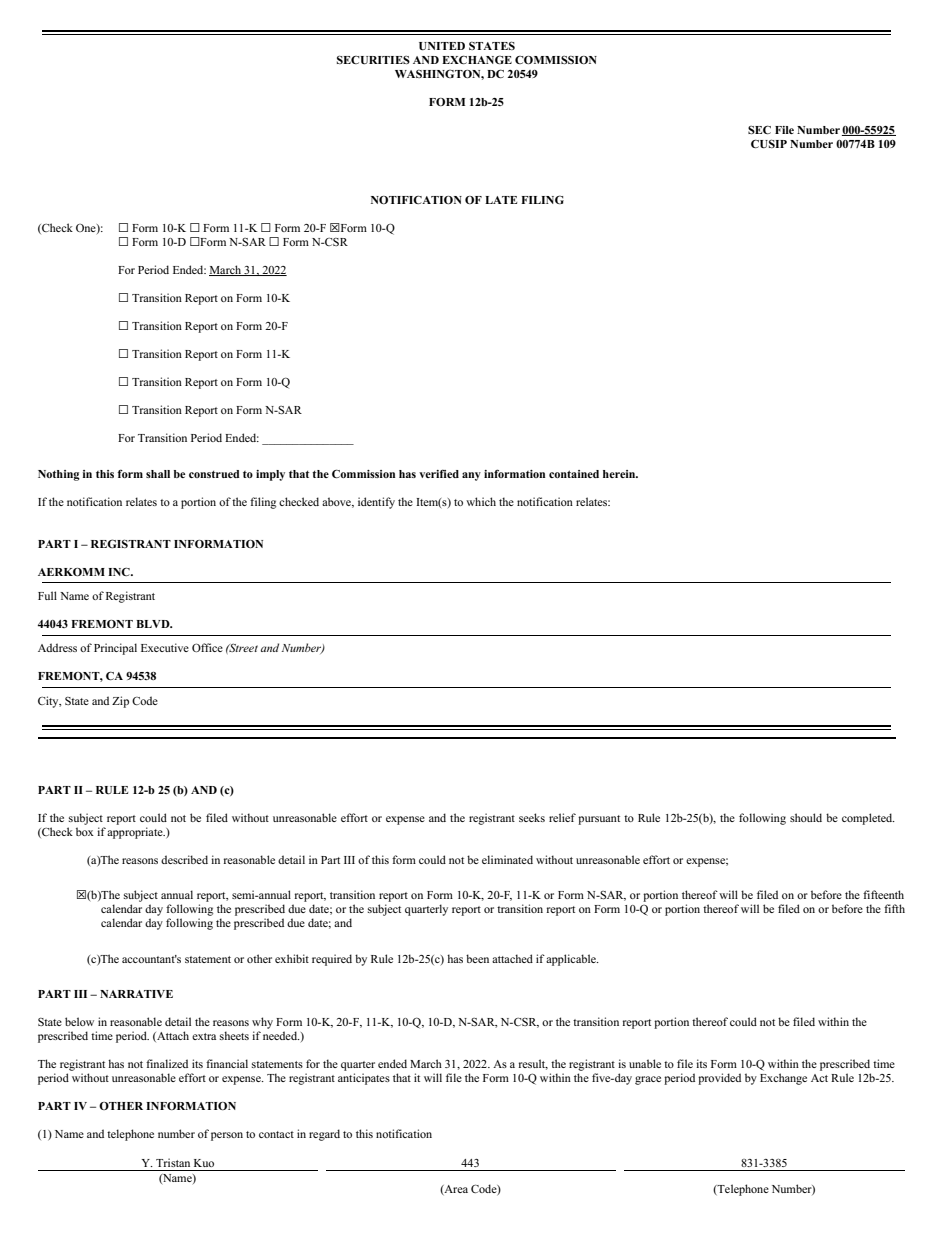  I want to click on shall, so click(158, 474).
